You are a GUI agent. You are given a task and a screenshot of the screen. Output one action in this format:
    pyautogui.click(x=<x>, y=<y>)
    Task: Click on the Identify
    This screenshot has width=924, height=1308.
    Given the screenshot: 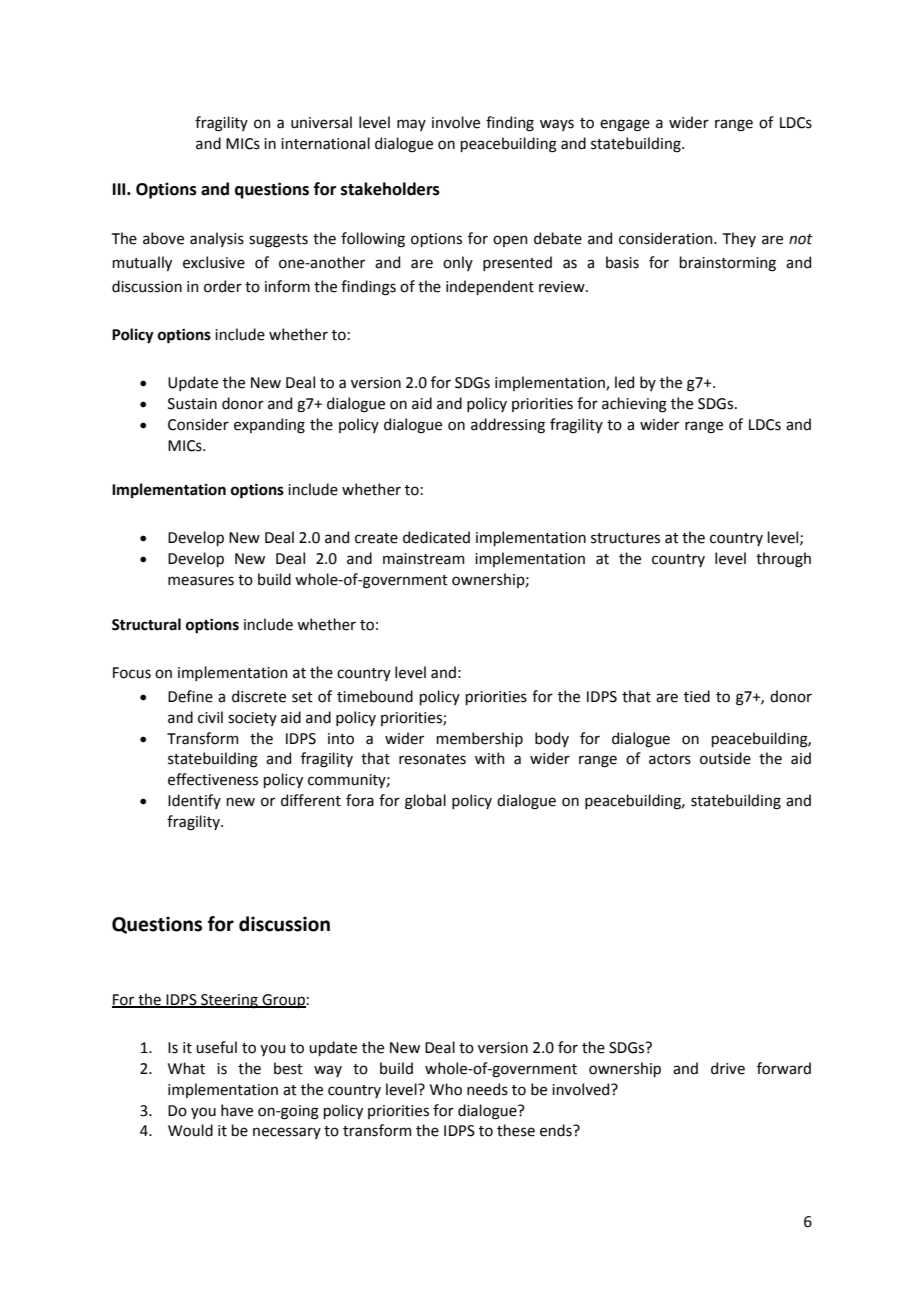 What is the action you would take?
    pyautogui.click(x=194, y=801)
